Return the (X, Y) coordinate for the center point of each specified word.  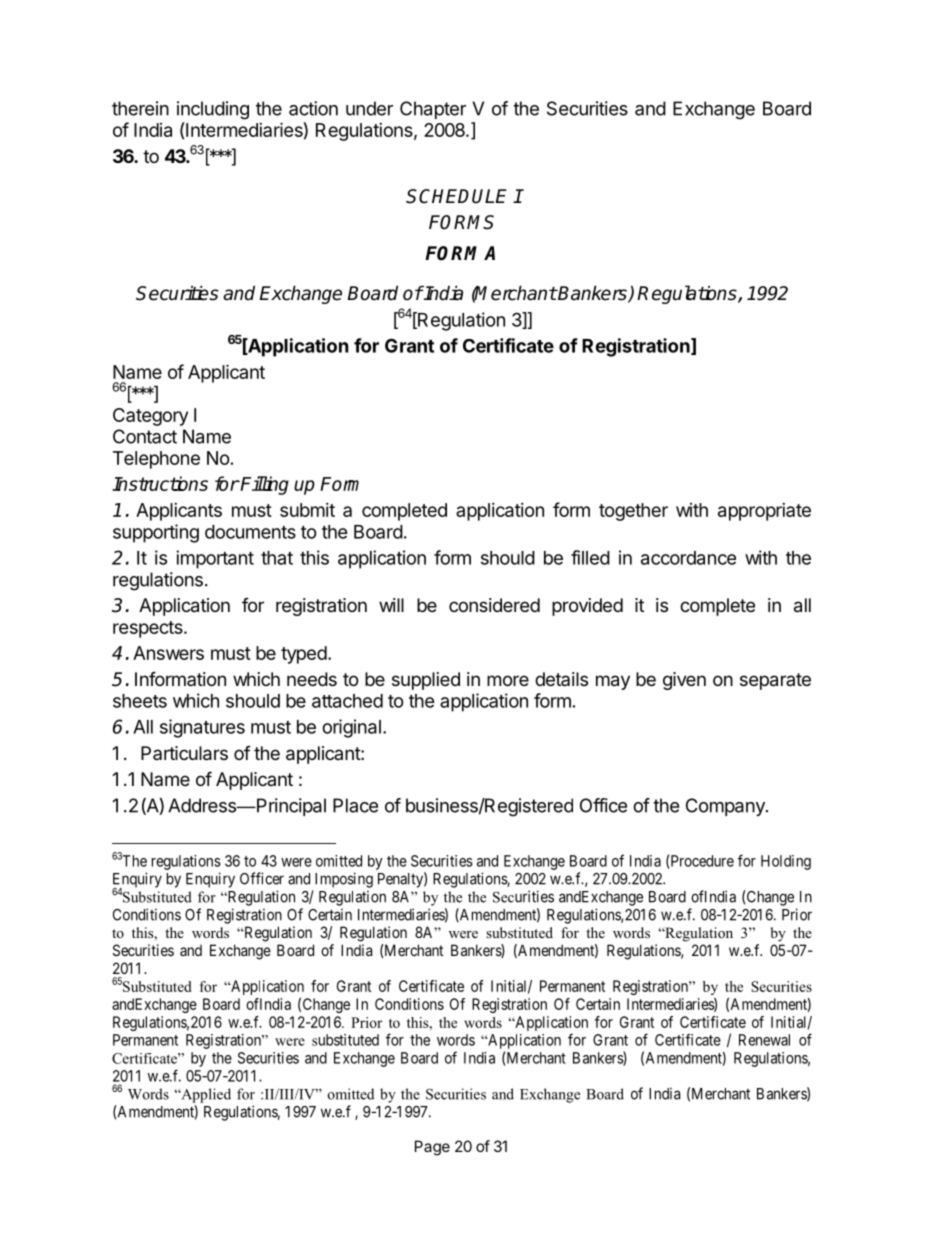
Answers (168, 653)
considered (494, 605)
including (213, 110)
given (684, 681)
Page (432, 1148)
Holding (786, 862)
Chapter (433, 110)
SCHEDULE (456, 196)
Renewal (764, 1040)
